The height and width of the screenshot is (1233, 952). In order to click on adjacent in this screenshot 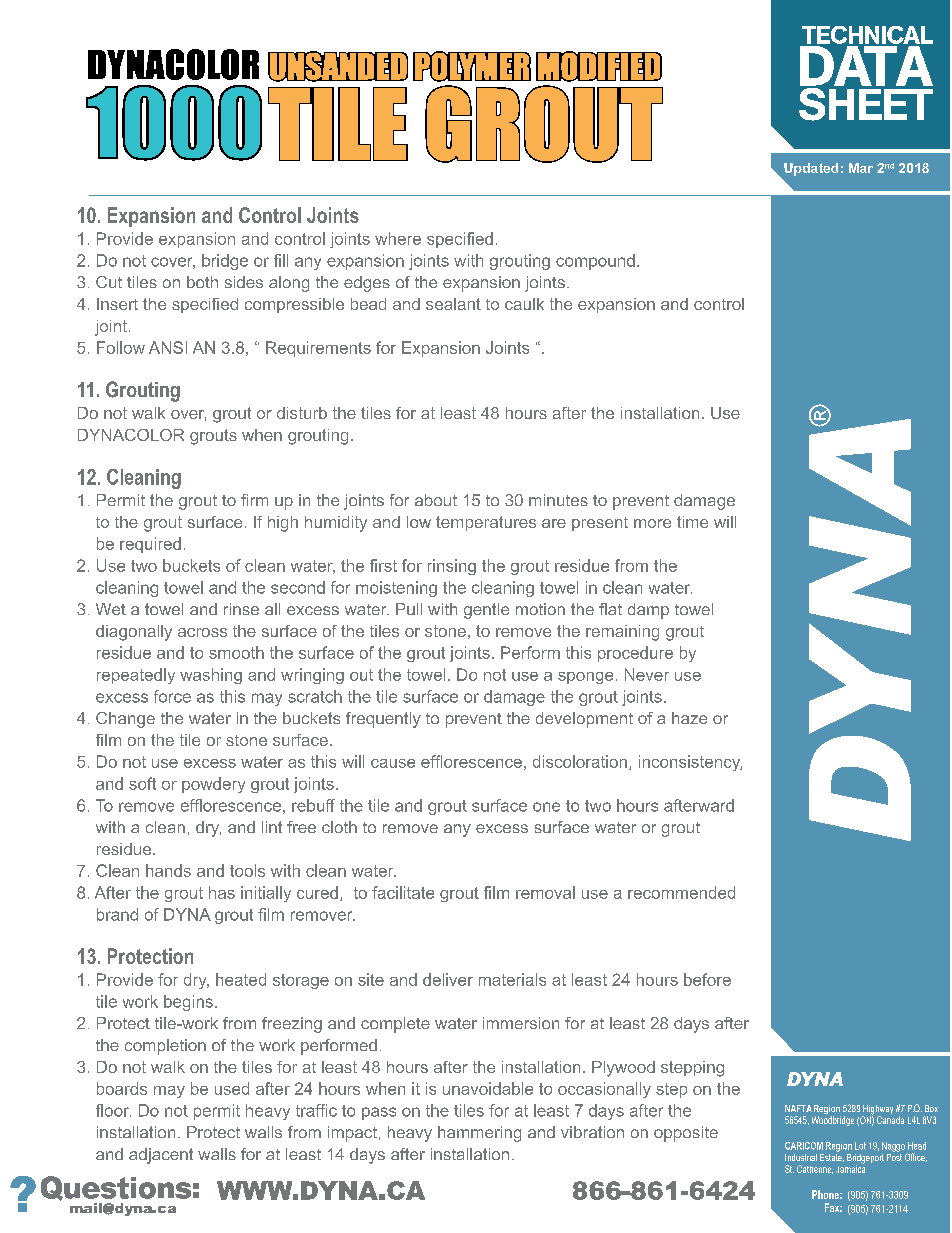, I will do `click(161, 1156)`.
